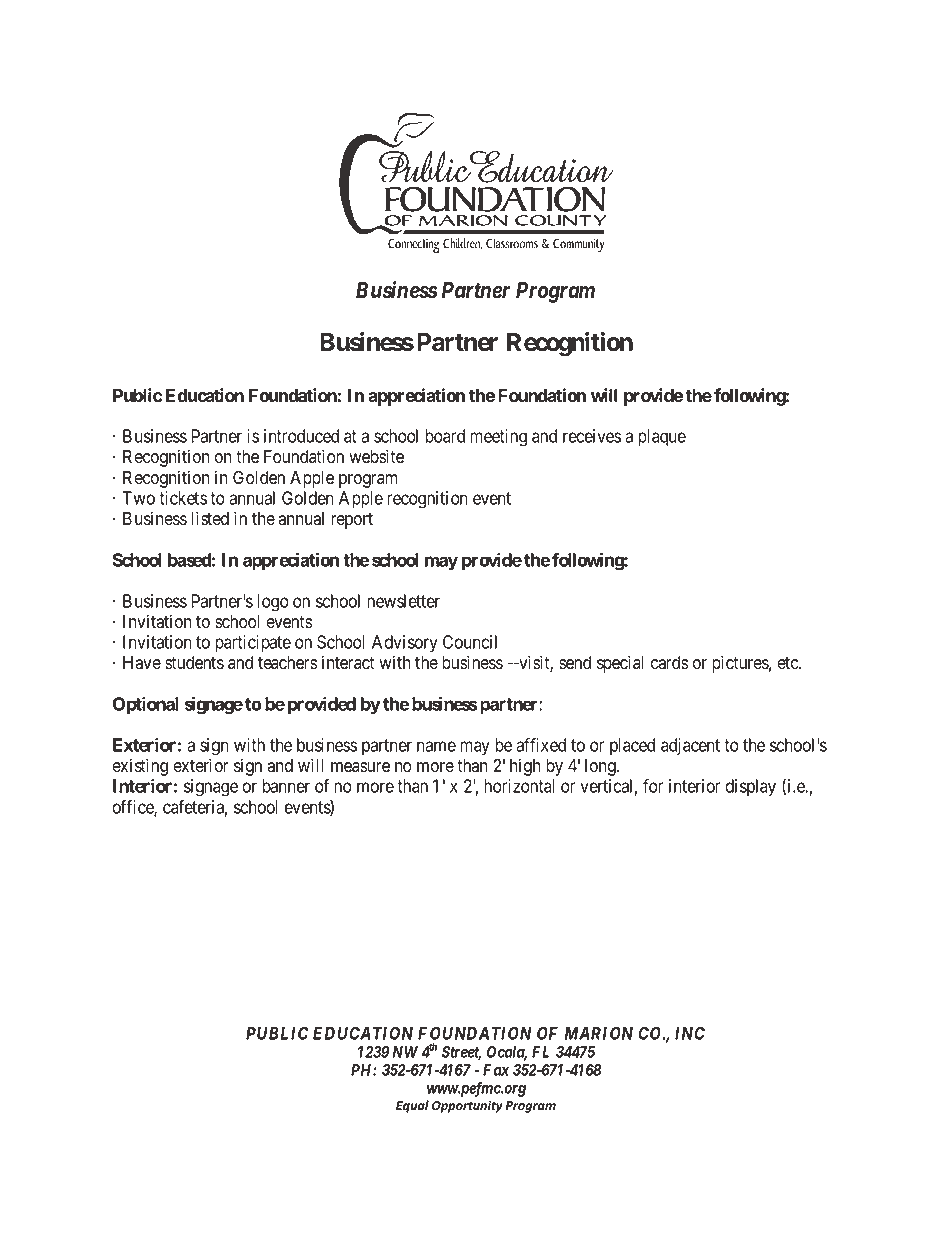 Image resolution: width=952 pixels, height=1233 pixels. I want to click on name, so click(436, 746).
